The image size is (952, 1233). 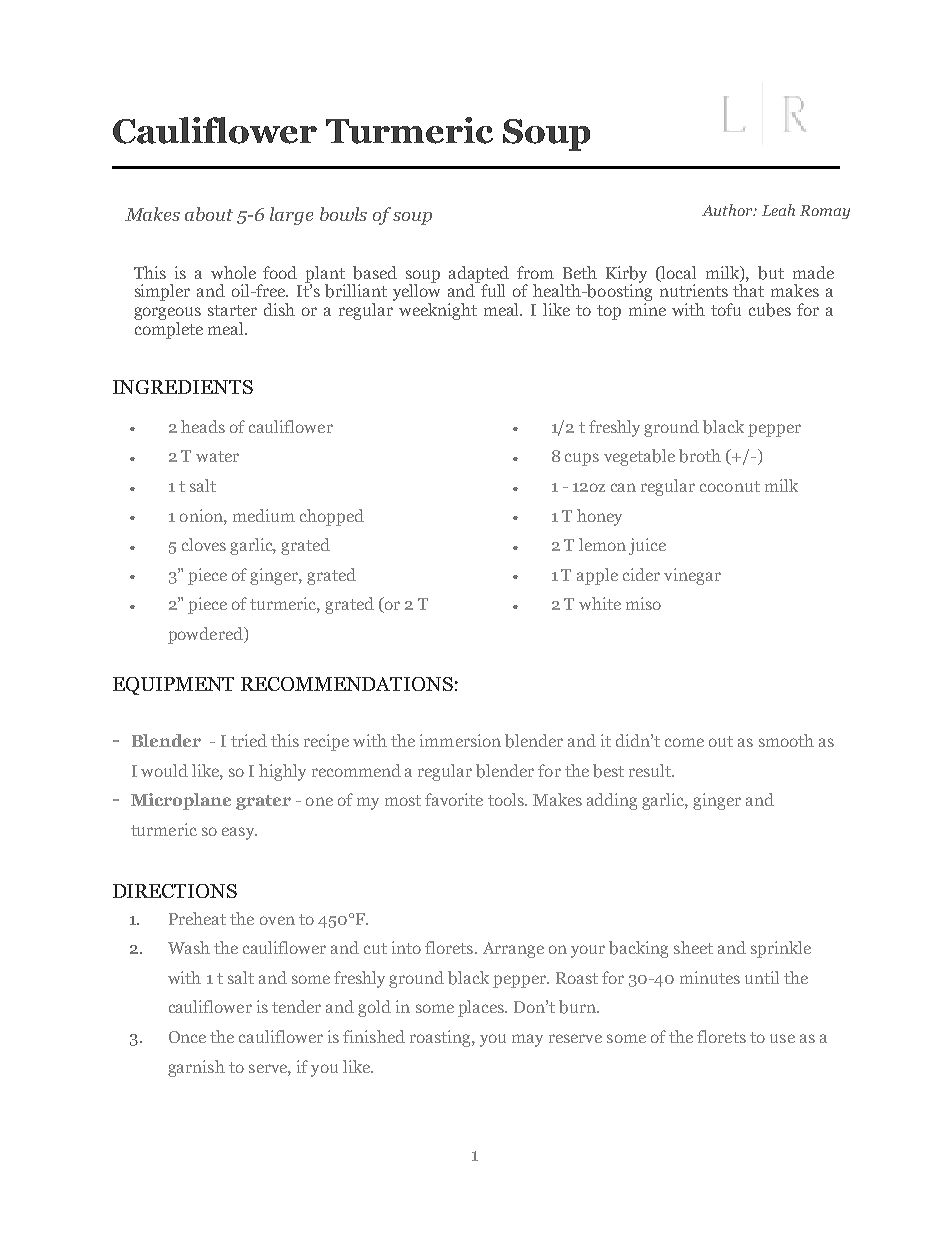 I want to click on use, so click(x=782, y=1038).
